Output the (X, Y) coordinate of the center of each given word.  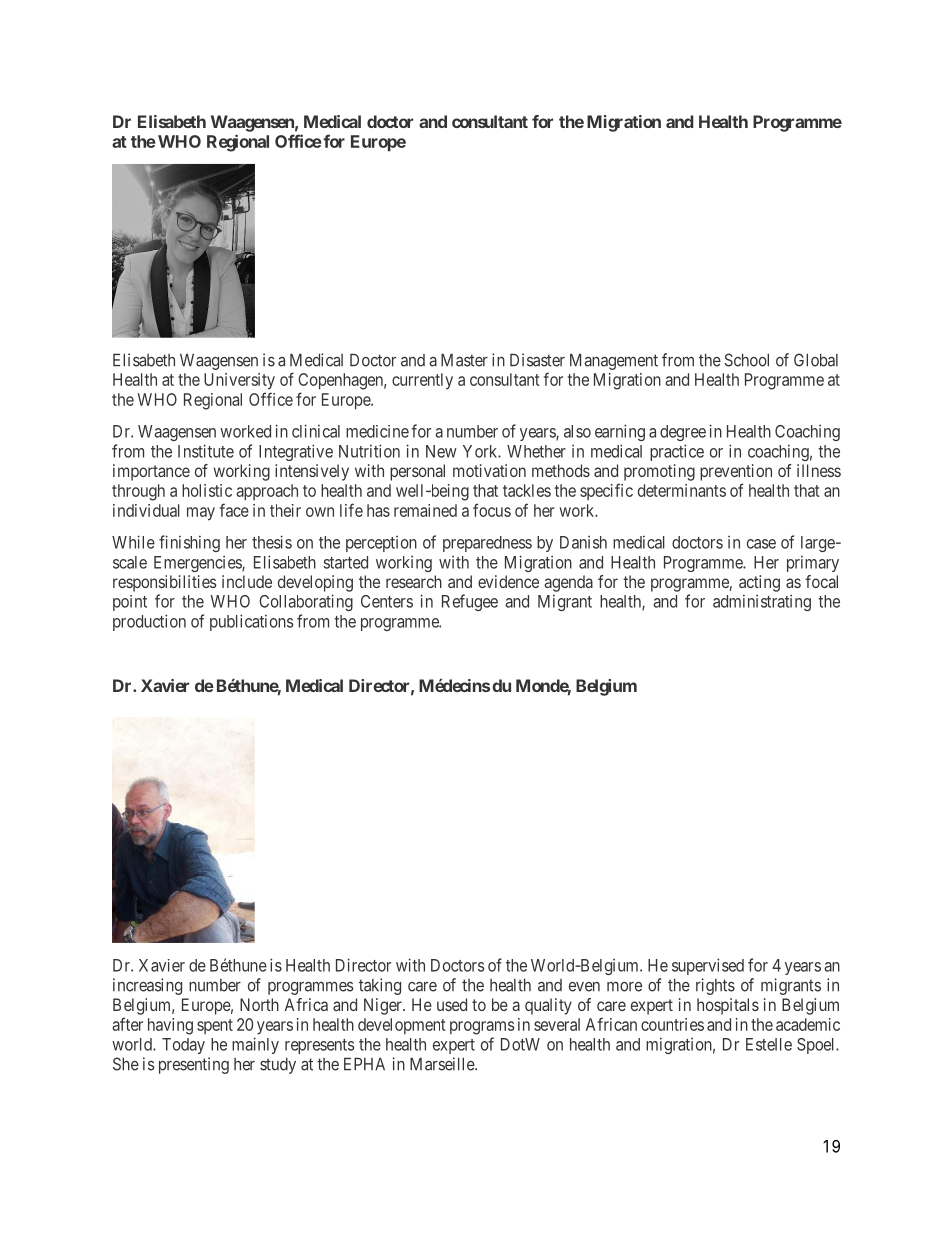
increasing (147, 986)
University (239, 381)
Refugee (470, 602)
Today (183, 1046)
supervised (708, 966)
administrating (762, 602)
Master (464, 360)
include (247, 581)
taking (380, 986)
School (746, 360)
